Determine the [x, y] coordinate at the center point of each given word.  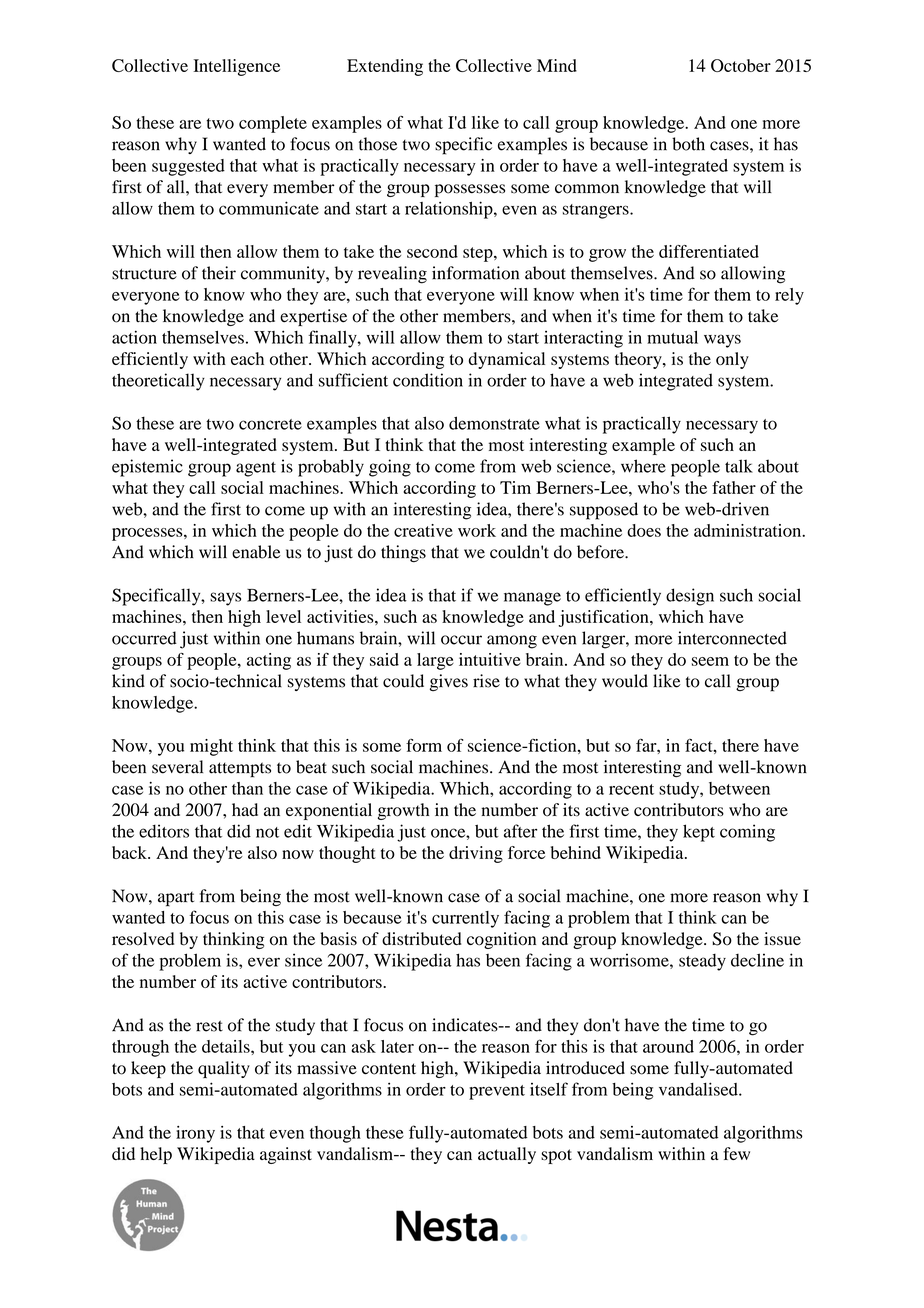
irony [195, 1134]
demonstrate [494, 423]
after [520, 831]
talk [739, 466]
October [741, 65]
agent [256, 469]
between [739, 788]
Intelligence [236, 67]
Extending [385, 67]
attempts [240, 770]
